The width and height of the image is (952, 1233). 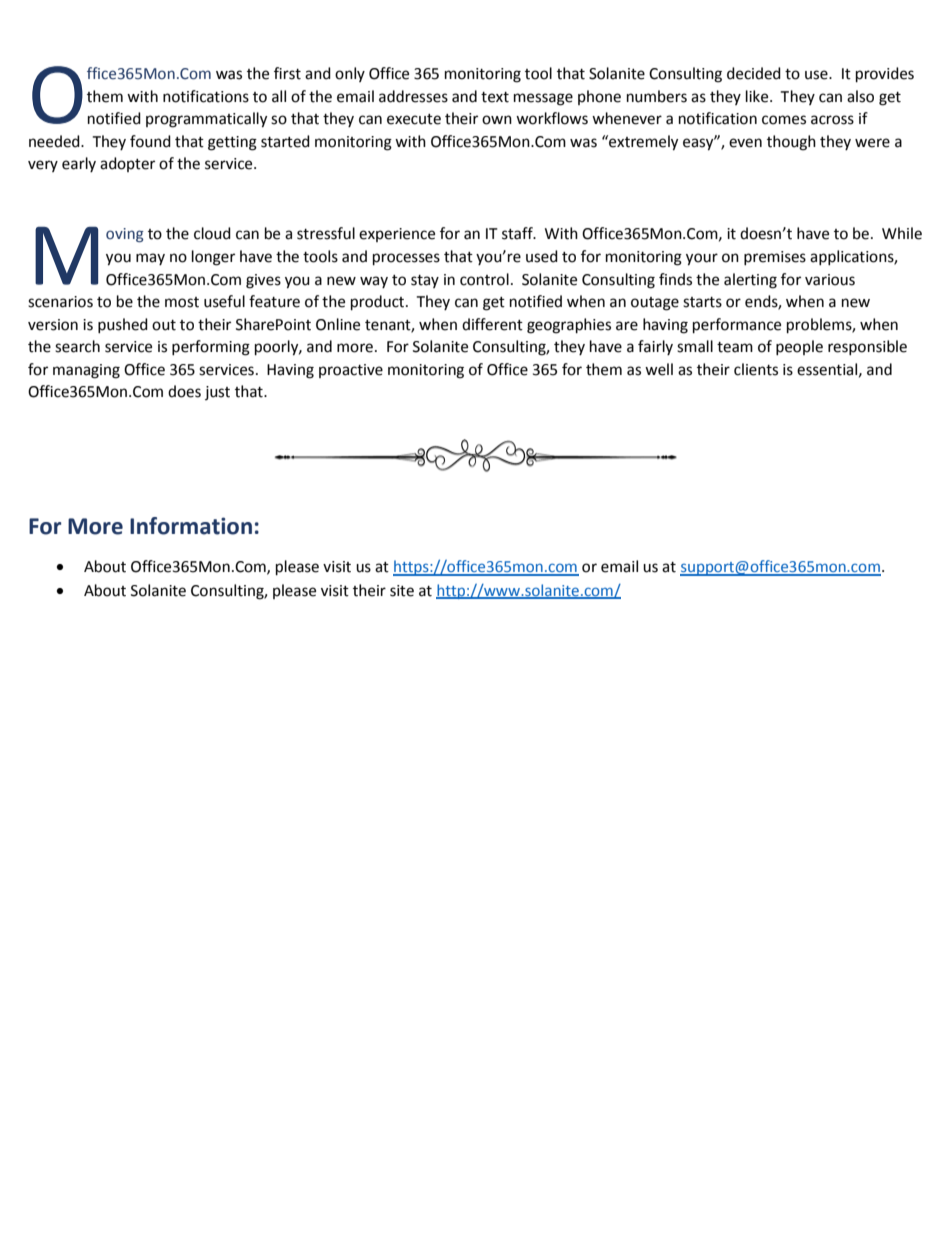 What do you see at coordinates (799, 347) in the image?
I see `people` at bounding box center [799, 347].
